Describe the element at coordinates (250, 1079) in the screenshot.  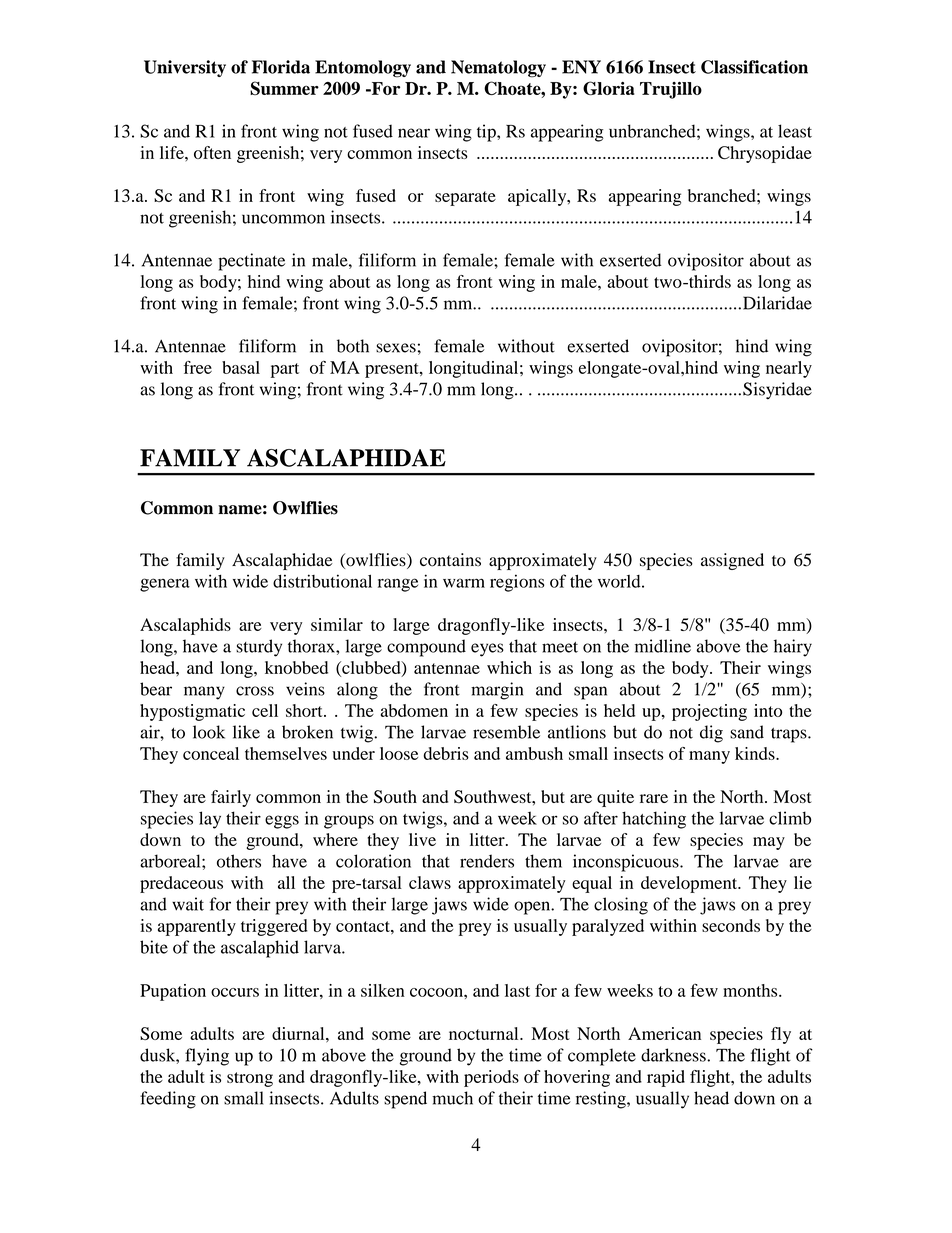
I see `strong` at that location.
